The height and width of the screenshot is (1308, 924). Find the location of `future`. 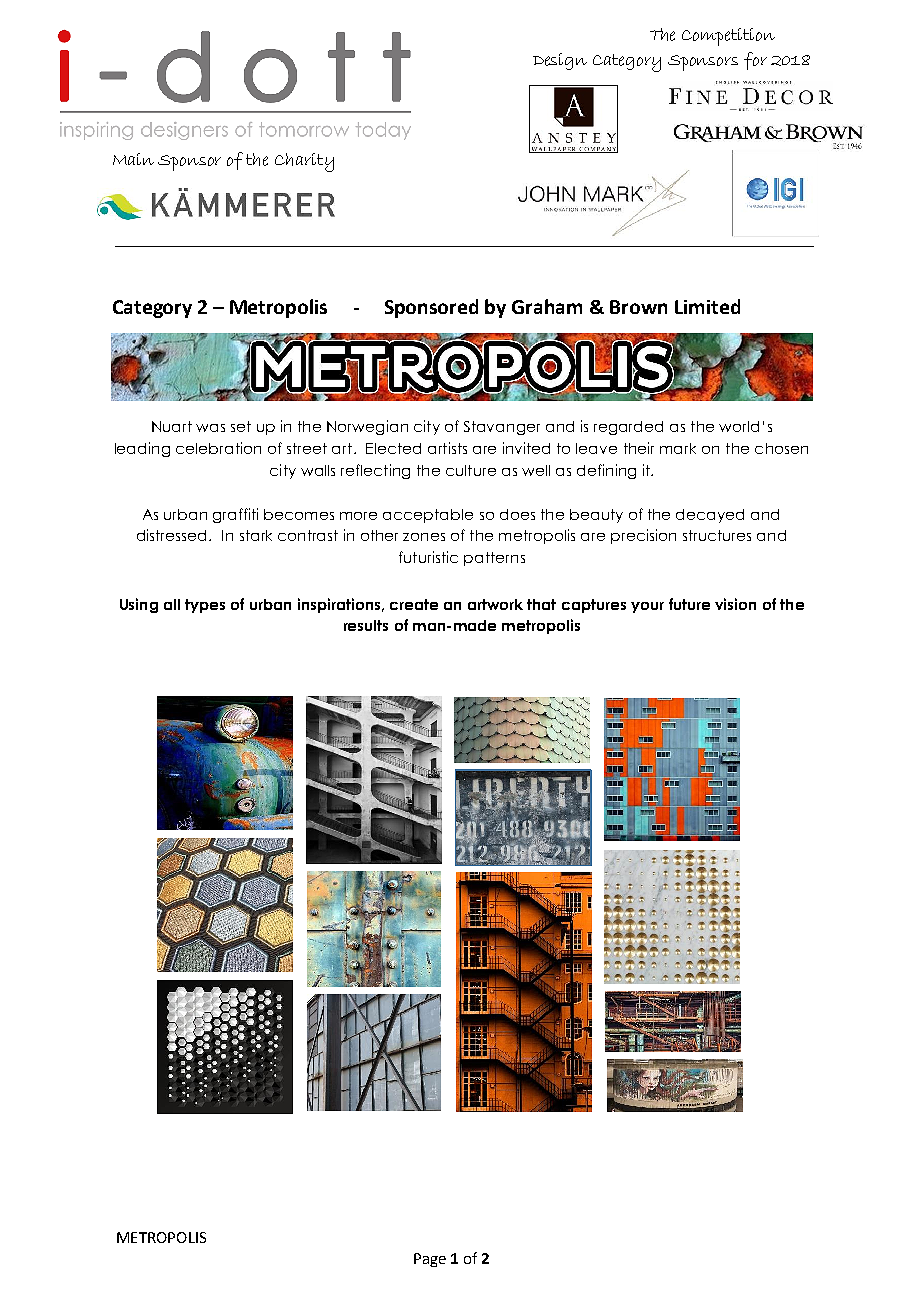

future is located at coordinates (689, 604).
